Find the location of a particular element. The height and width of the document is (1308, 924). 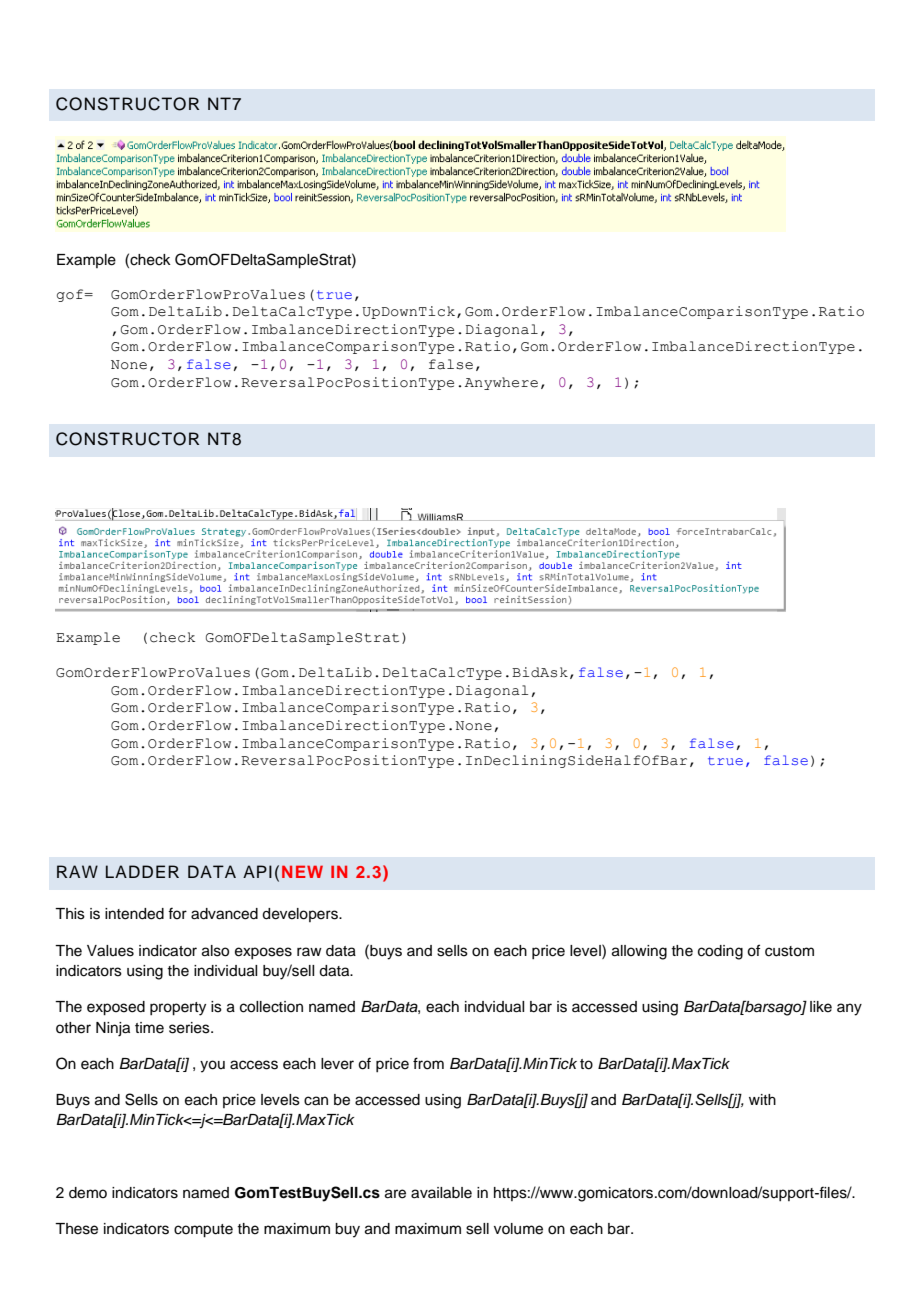

from is located at coordinates (428, 1063).
